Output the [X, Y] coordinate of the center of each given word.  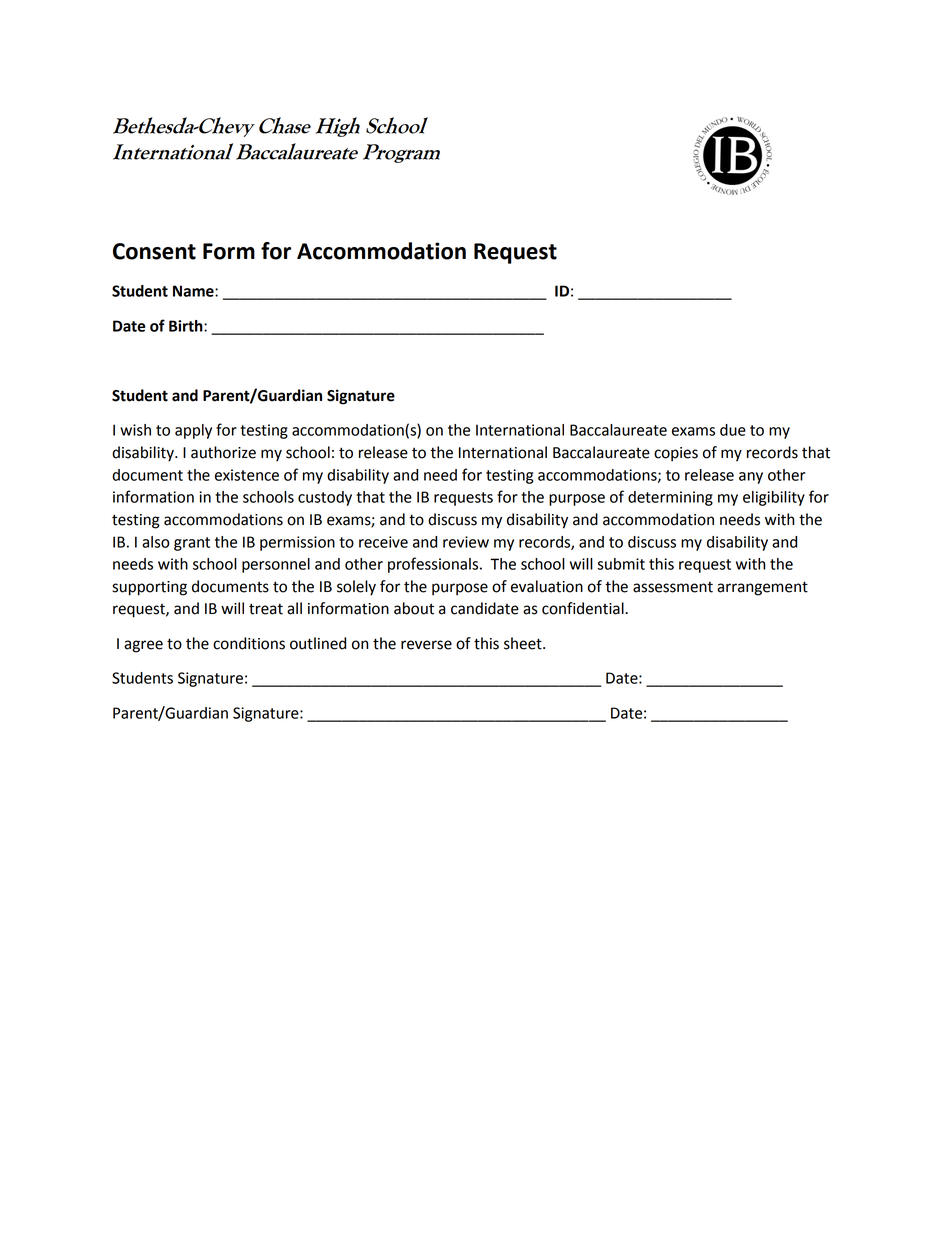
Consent [154, 251]
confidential [584, 608]
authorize [223, 452]
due [733, 430]
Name [194, 291]
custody [325, 498]
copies [676, 454]
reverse [426, 645]
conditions [249, 643]
